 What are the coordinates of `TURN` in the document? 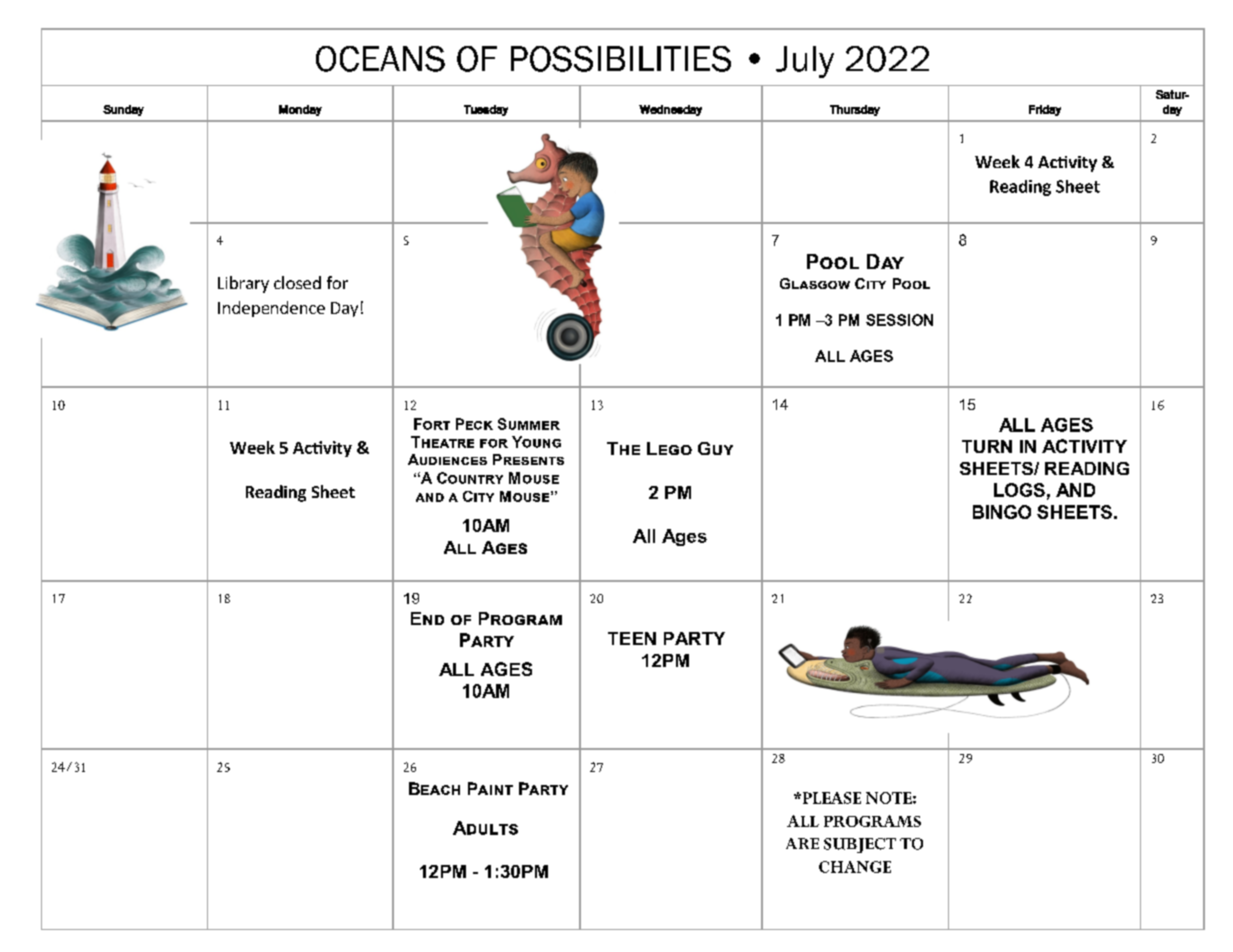 It's located at (987, 446).
